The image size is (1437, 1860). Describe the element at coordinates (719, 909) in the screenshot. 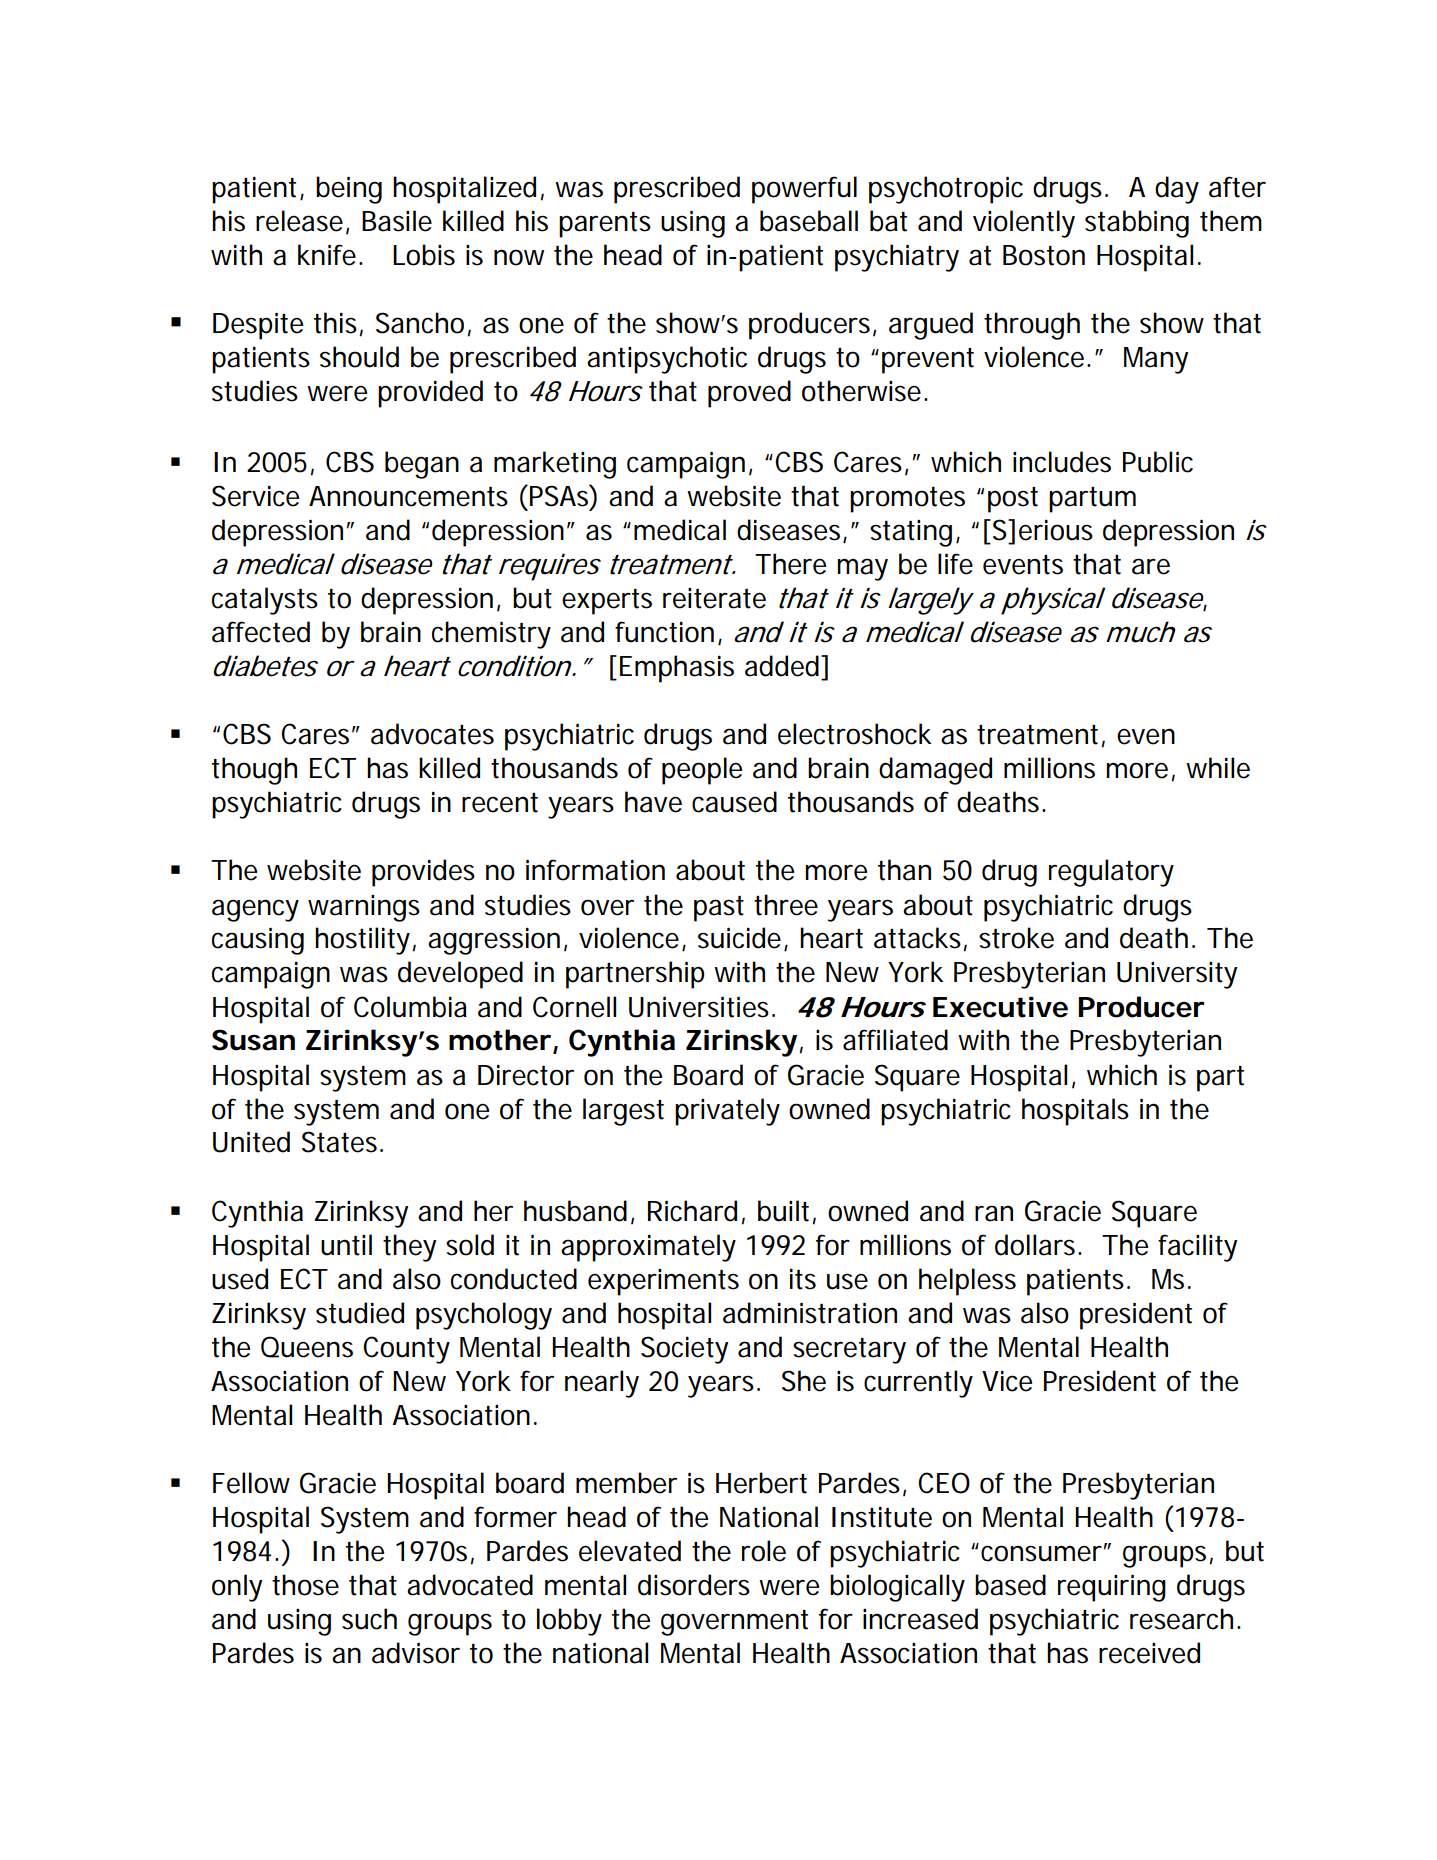

I see `past` at that location.
